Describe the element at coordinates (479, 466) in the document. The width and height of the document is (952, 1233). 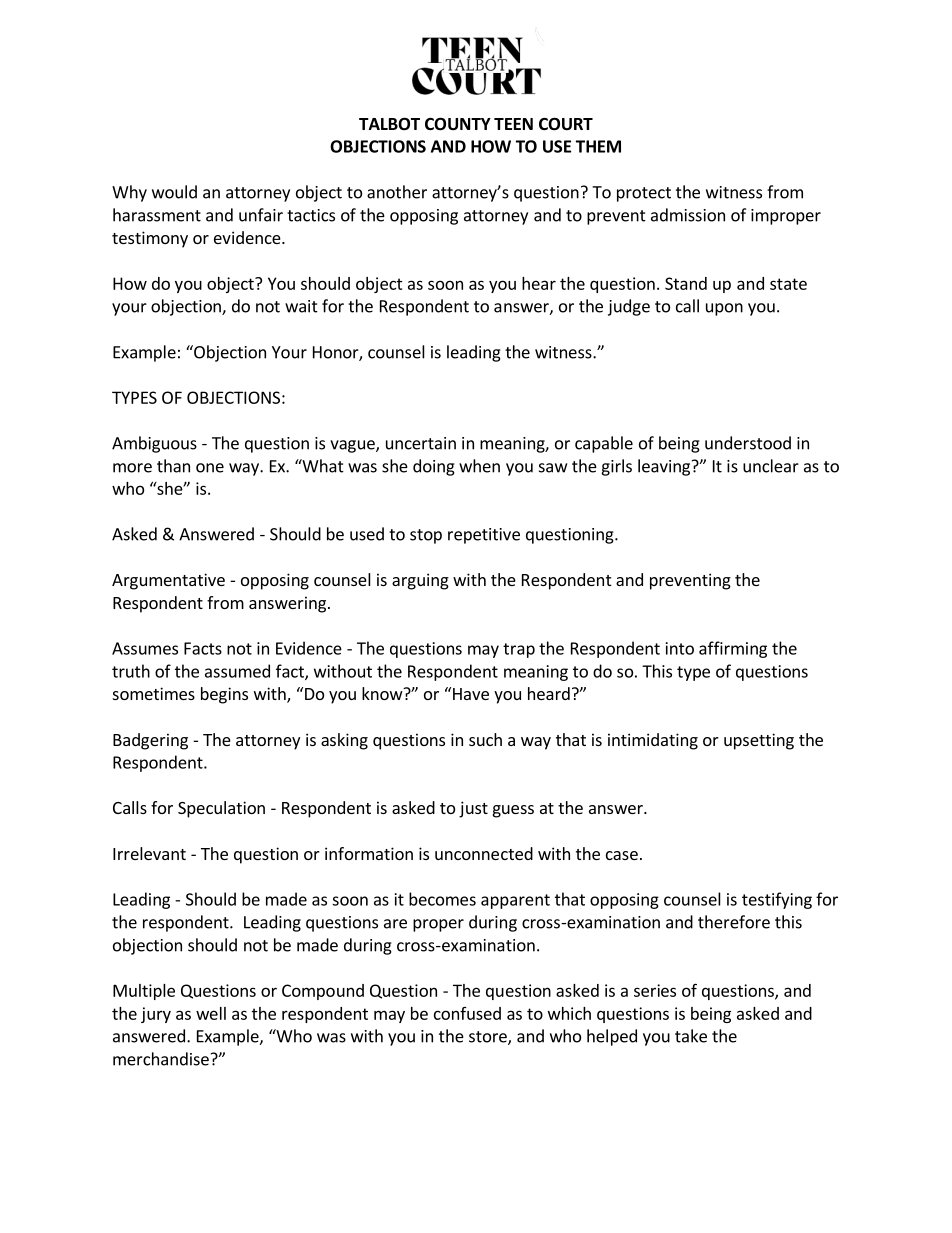
I see `when` at that location.
